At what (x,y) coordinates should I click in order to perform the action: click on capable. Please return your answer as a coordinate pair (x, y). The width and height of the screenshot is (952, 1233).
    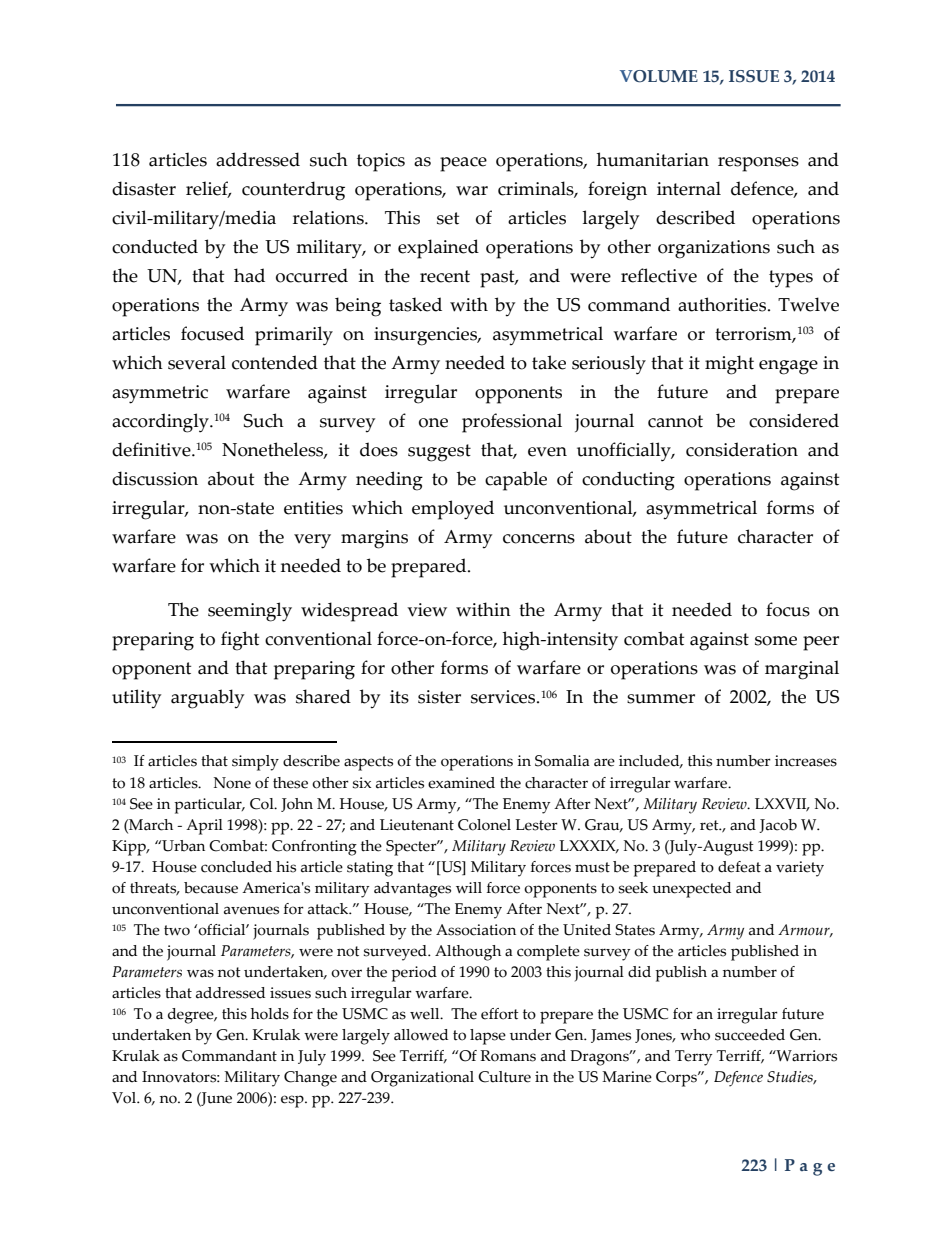
    Looking at the image, I should click on (516, 481).
